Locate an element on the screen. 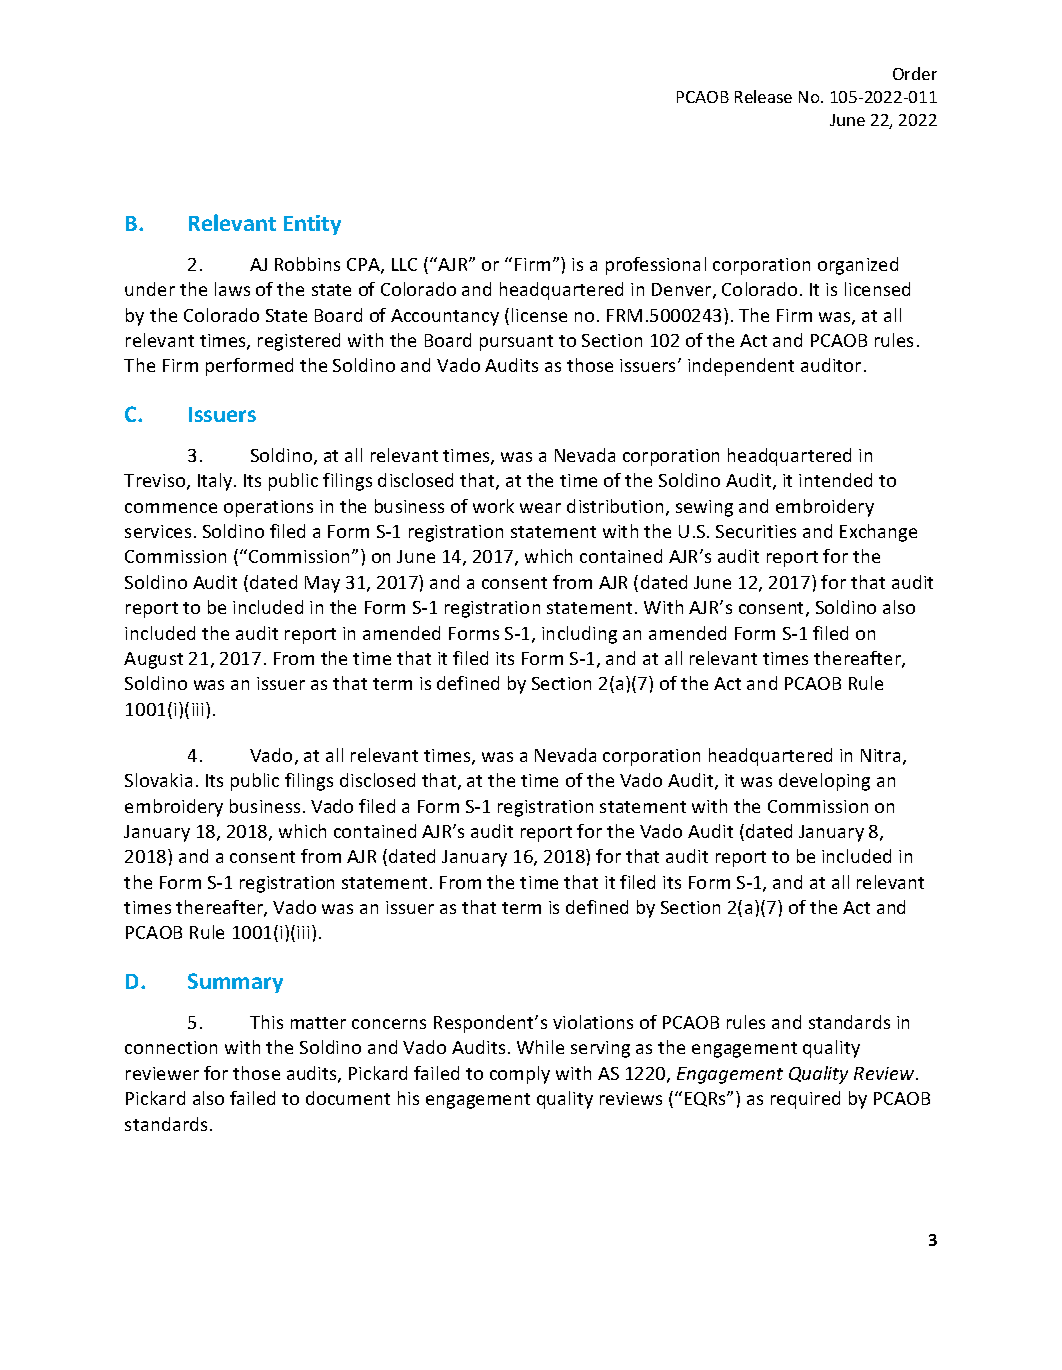 The width and height of the screenshot is (1062, 1370). Order is located at coordinates (915, 73).
